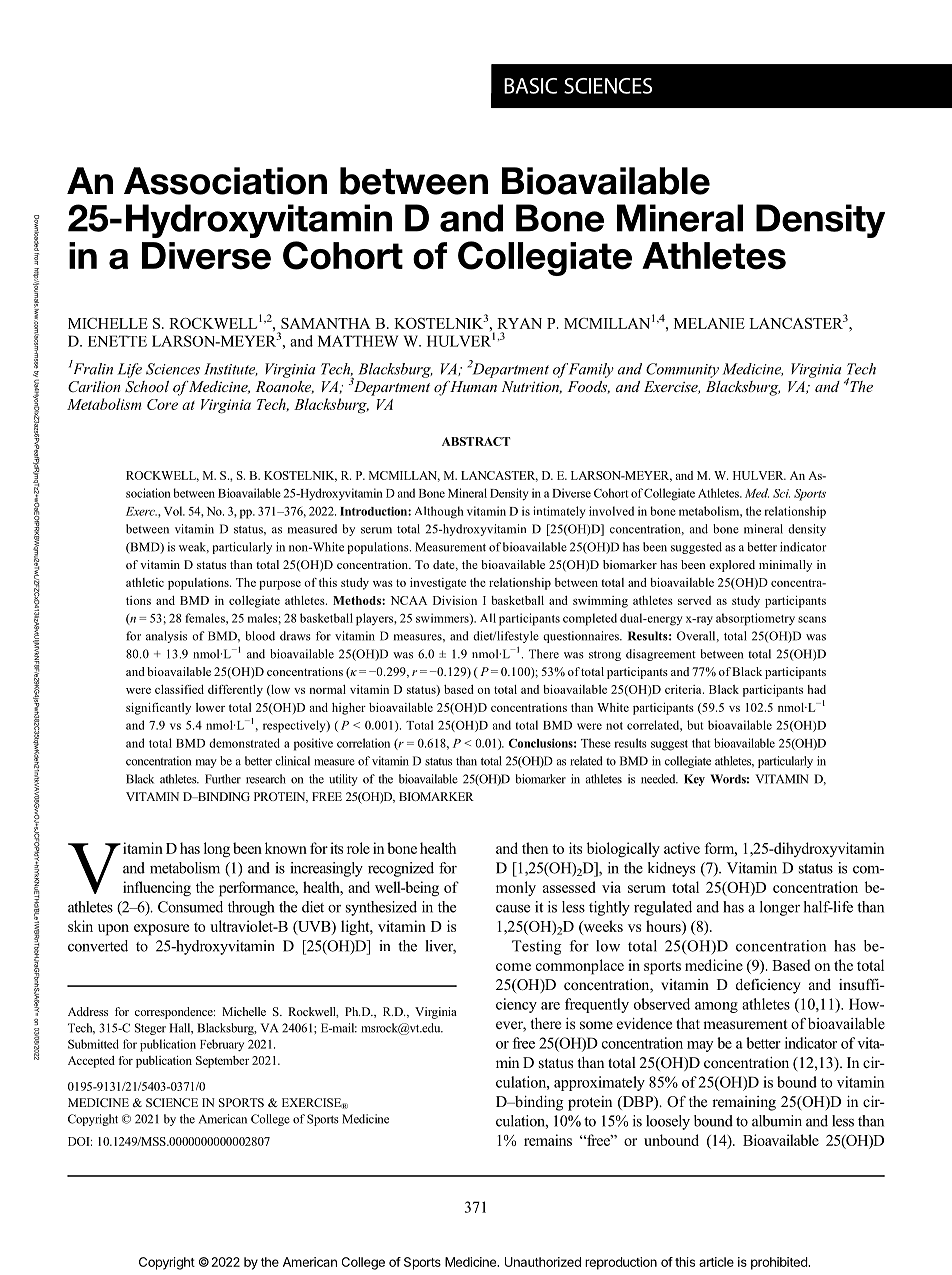 This screenshot has height=1275, width=952. What do you see at coordinates (222, 1062) in the screenshot?
I see `September` at bounding box center [222, 1062].
